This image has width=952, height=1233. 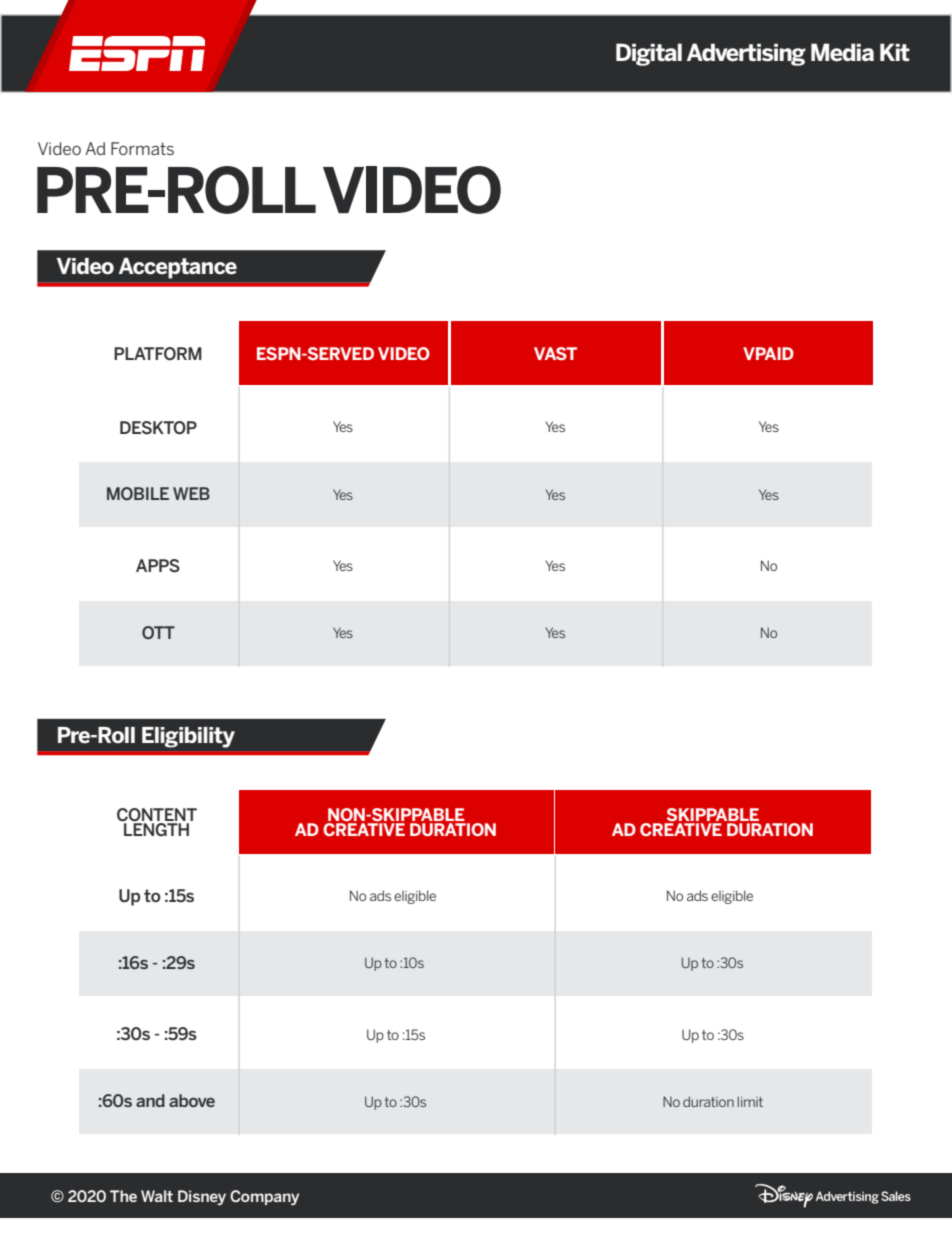 What do you see at coordinates (192, 1100) in the image?
I see `above` at bounding box center [192, 1100].
